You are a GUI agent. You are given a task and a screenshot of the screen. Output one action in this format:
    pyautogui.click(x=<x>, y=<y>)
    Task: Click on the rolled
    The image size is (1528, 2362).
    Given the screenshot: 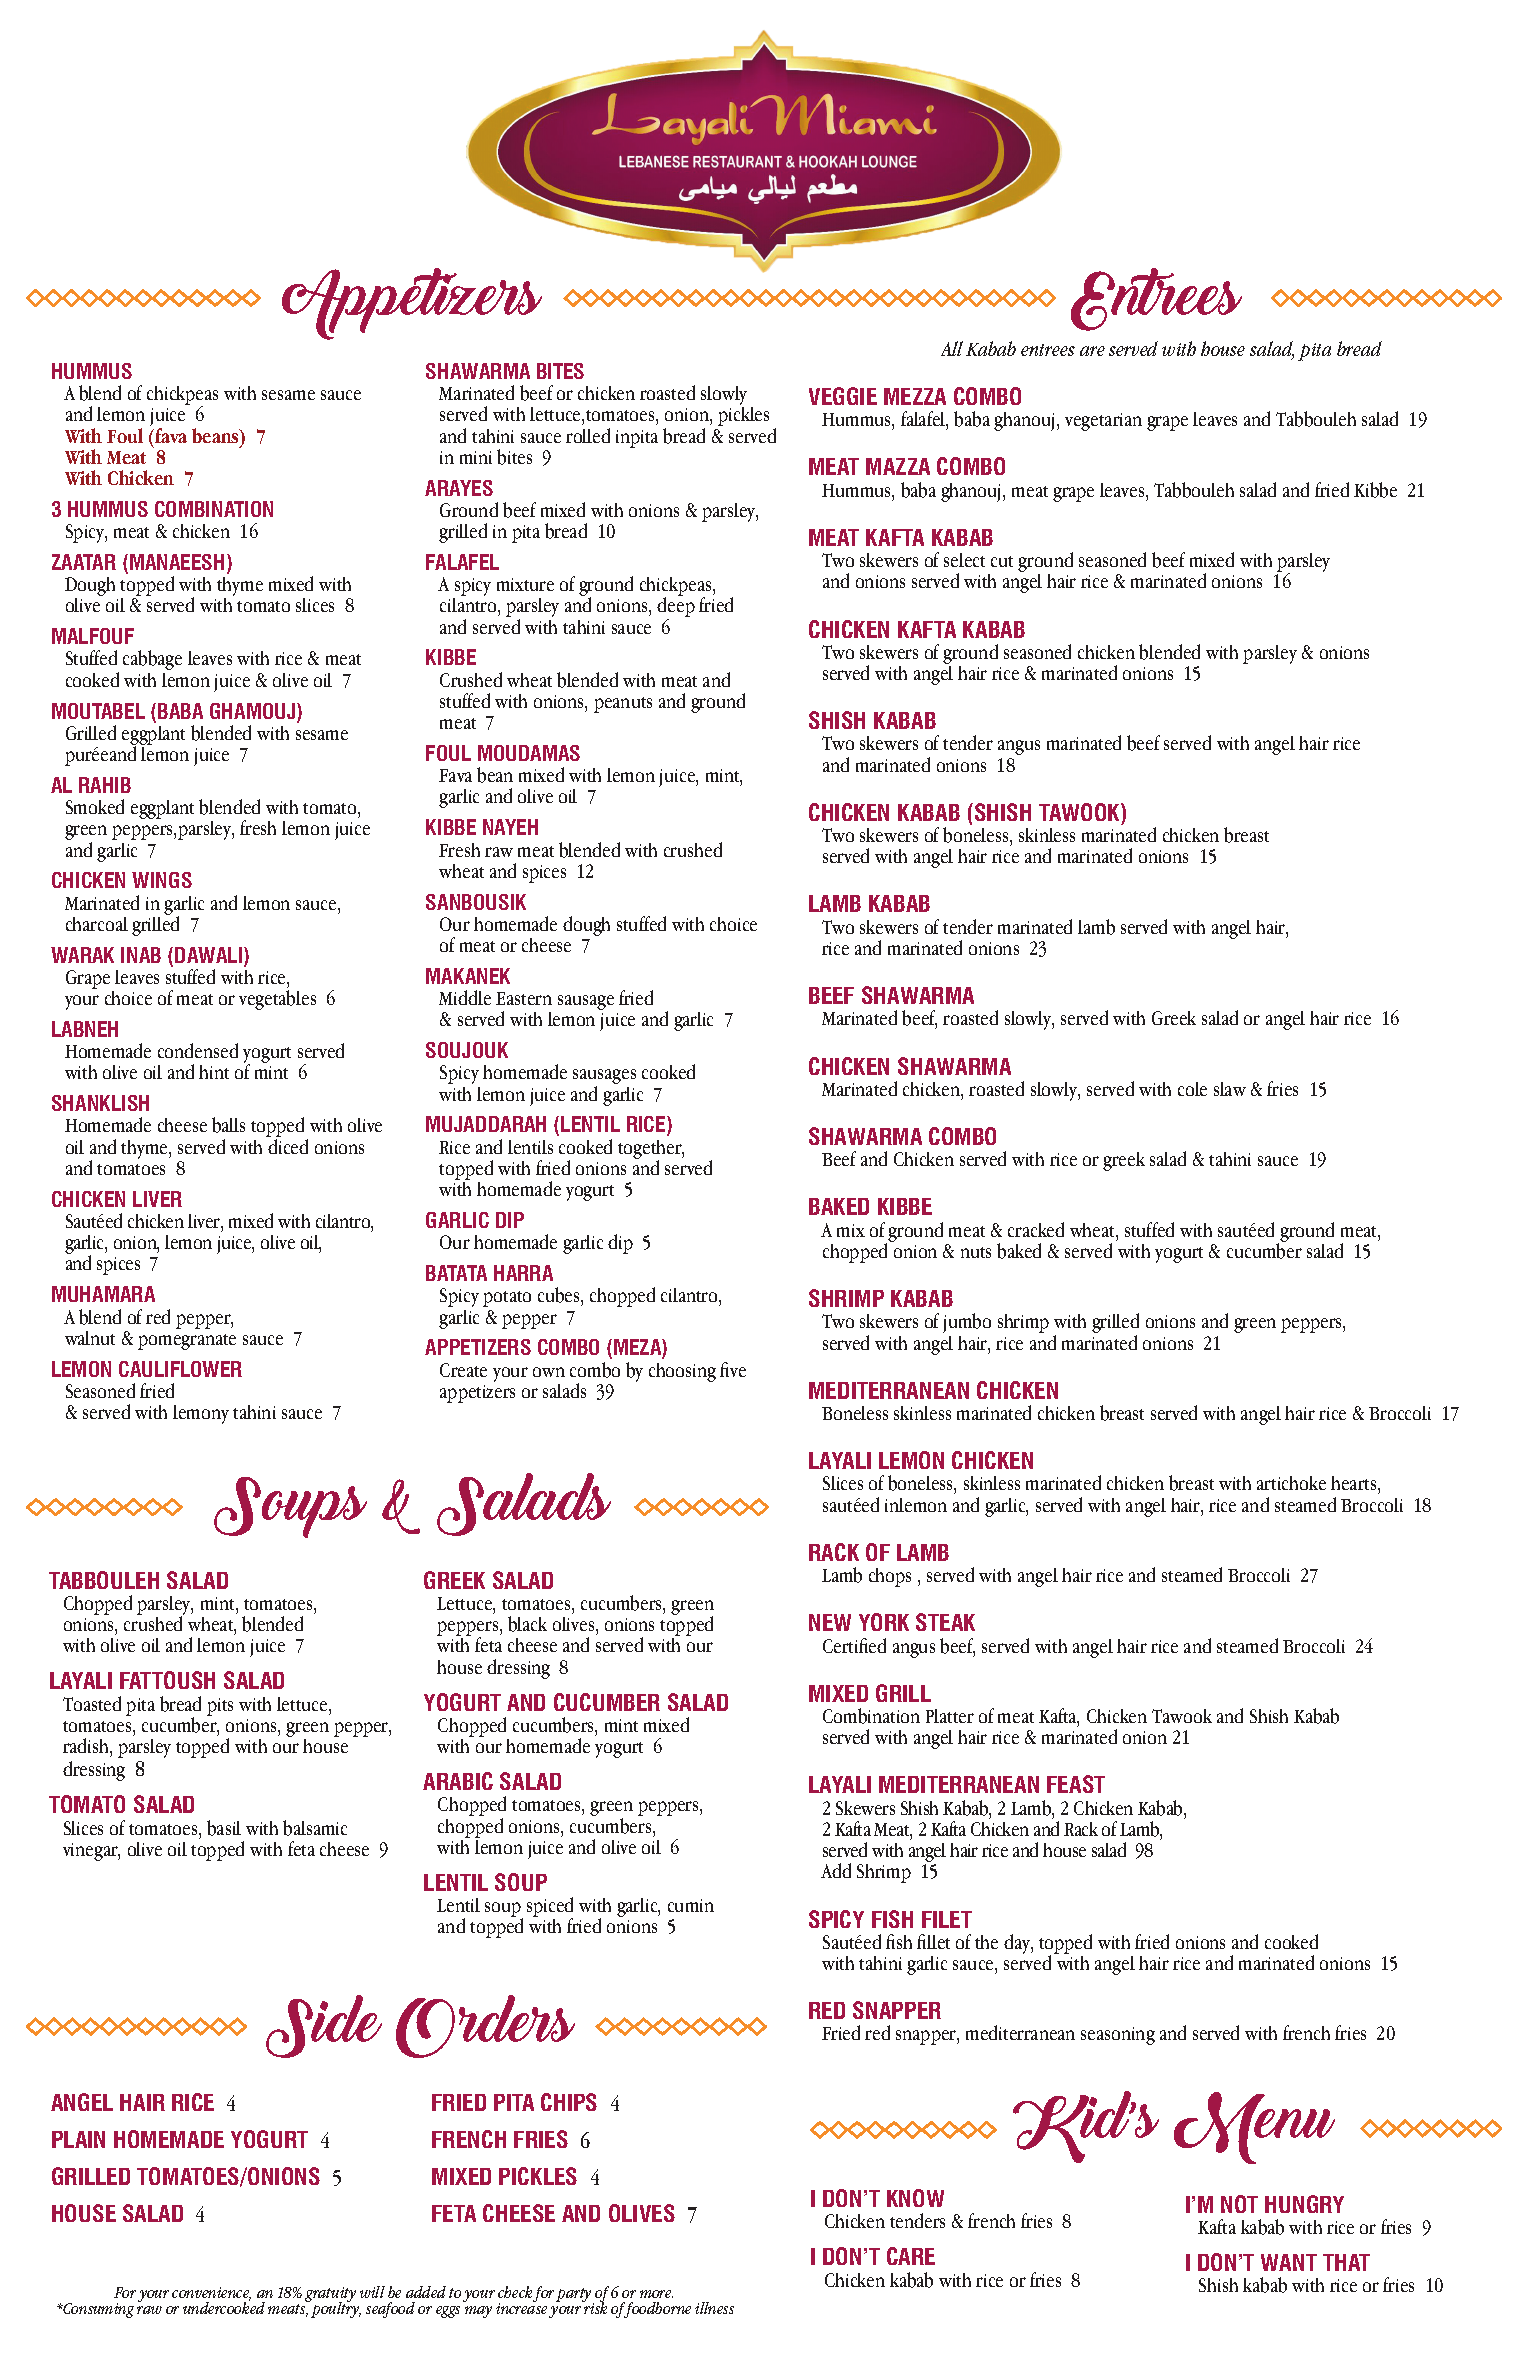 What is the action you would take?
    pyautogui.click(x=588, y=435)
